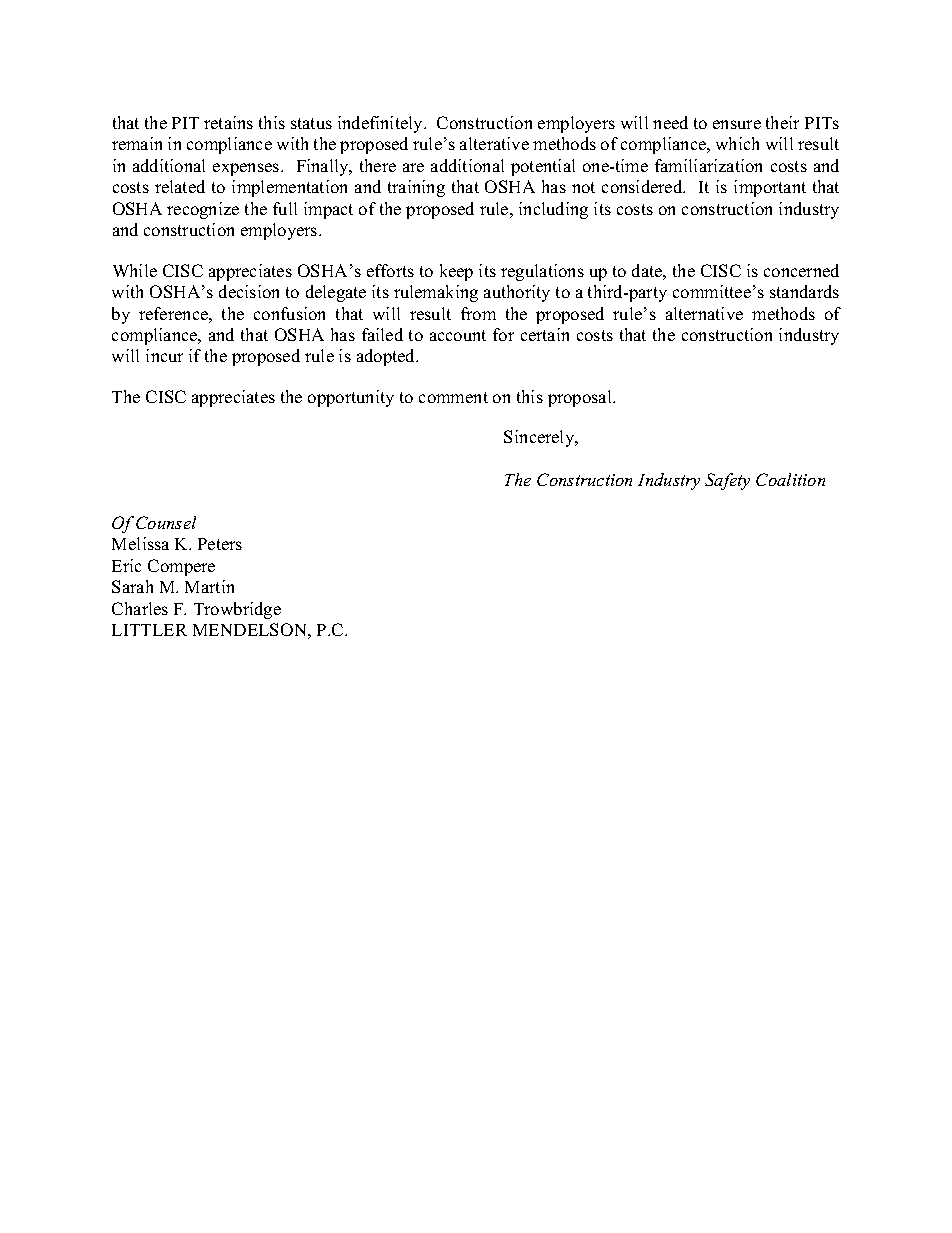  What do you see at coordinates (456, 272) in the screenshot?
I see `keep` at bounding box center [456, 272].
